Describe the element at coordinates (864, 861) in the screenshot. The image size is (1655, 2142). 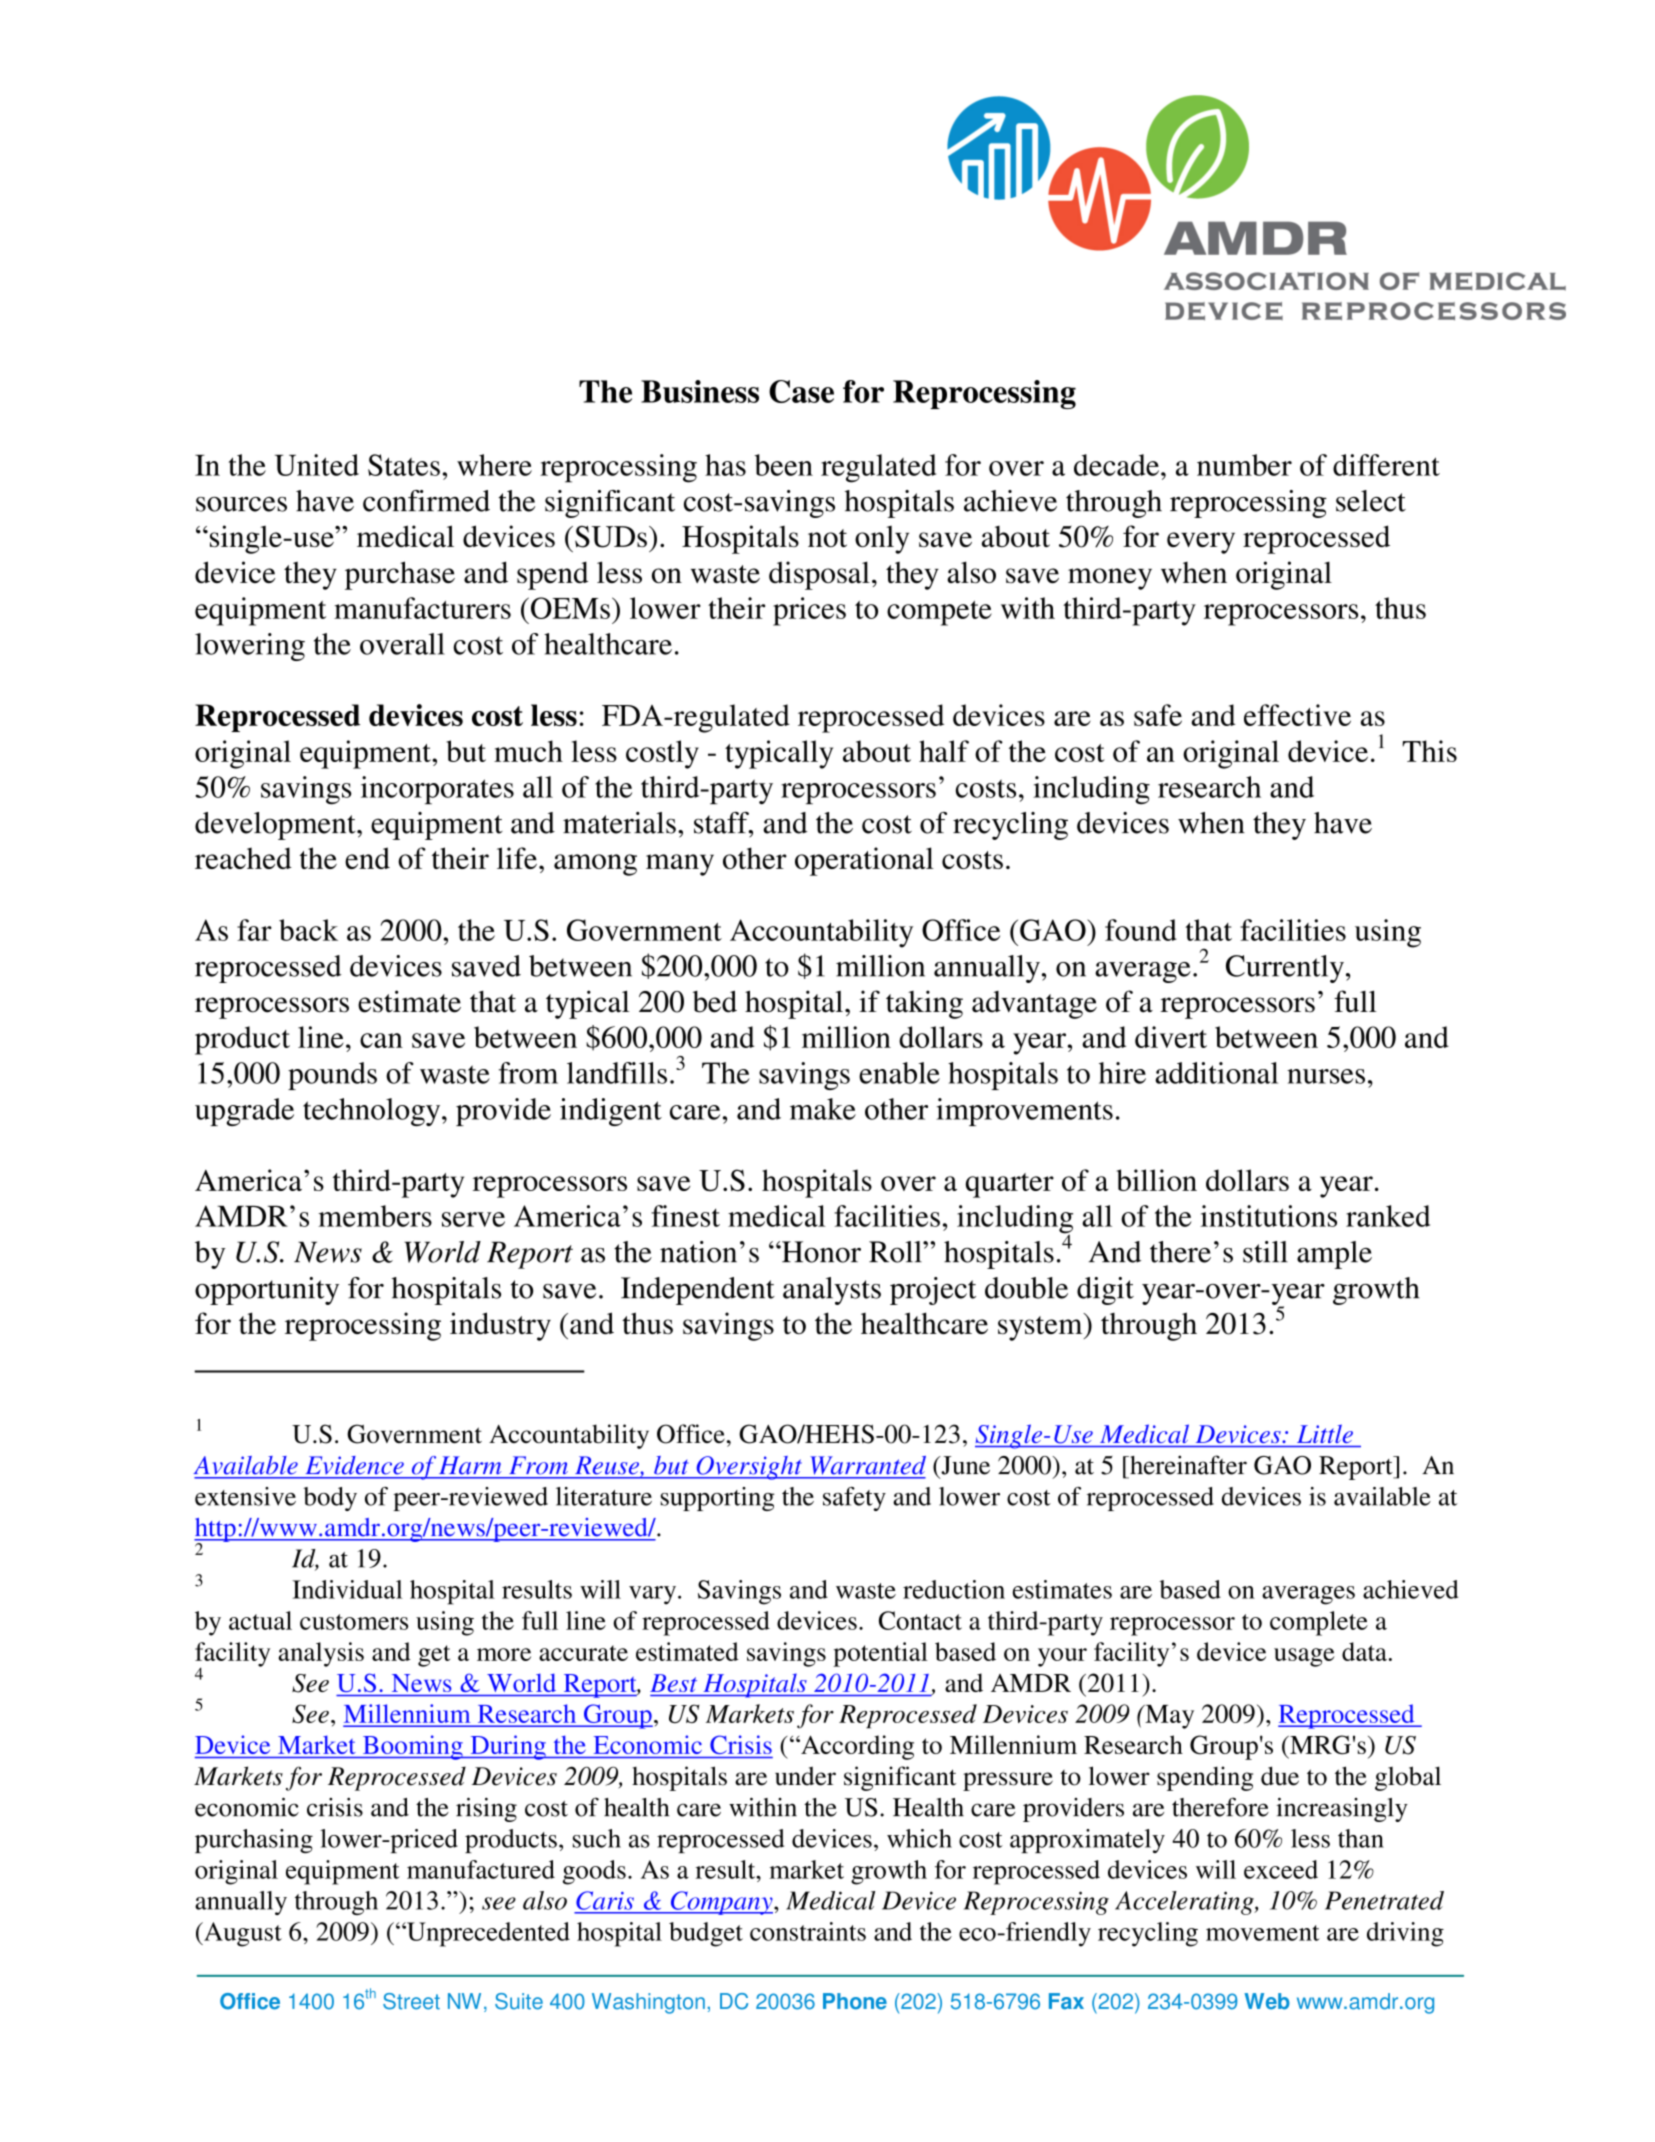
I see `operational` at that location.
